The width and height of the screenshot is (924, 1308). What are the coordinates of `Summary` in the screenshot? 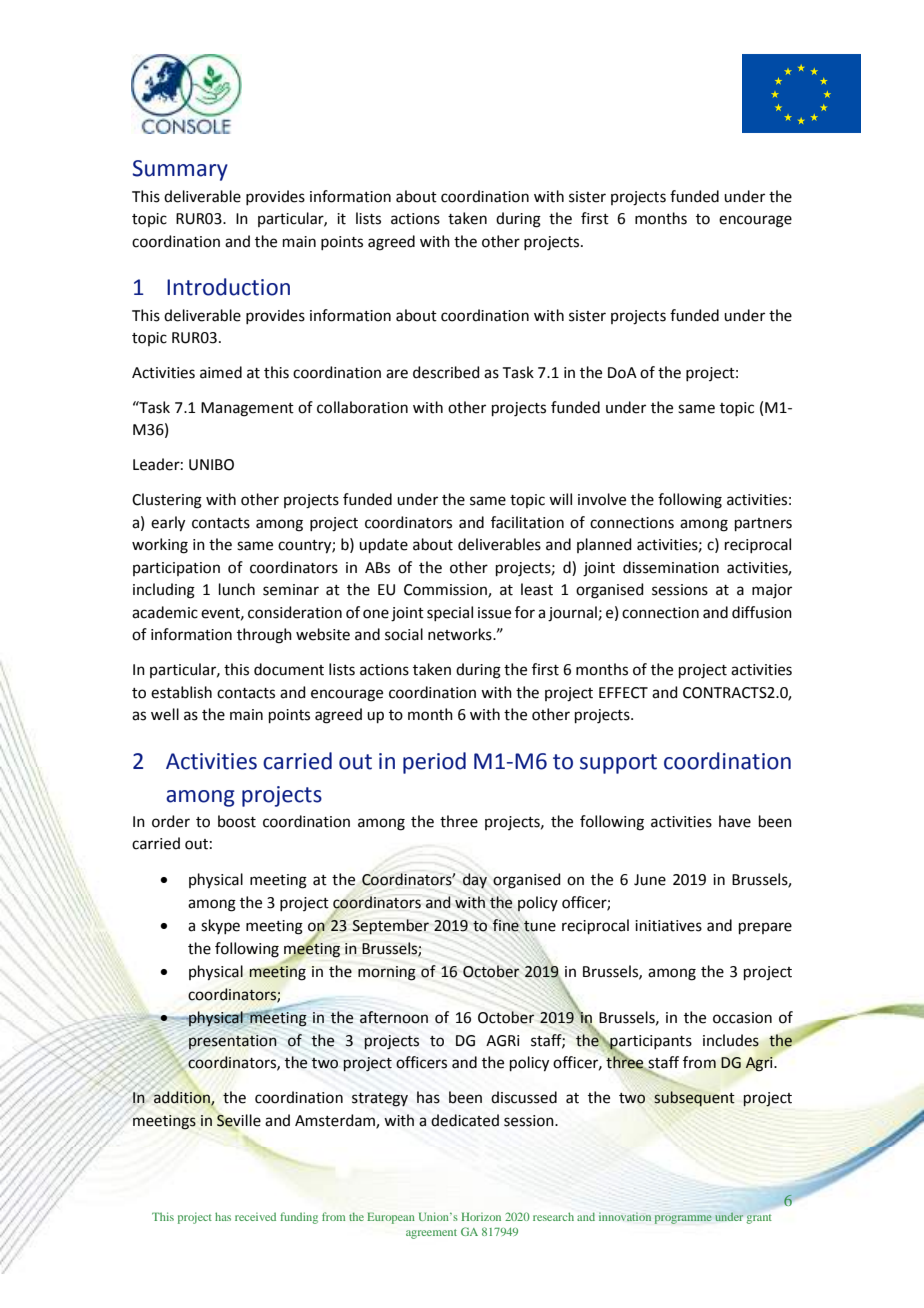 It's located at (180, 170).
